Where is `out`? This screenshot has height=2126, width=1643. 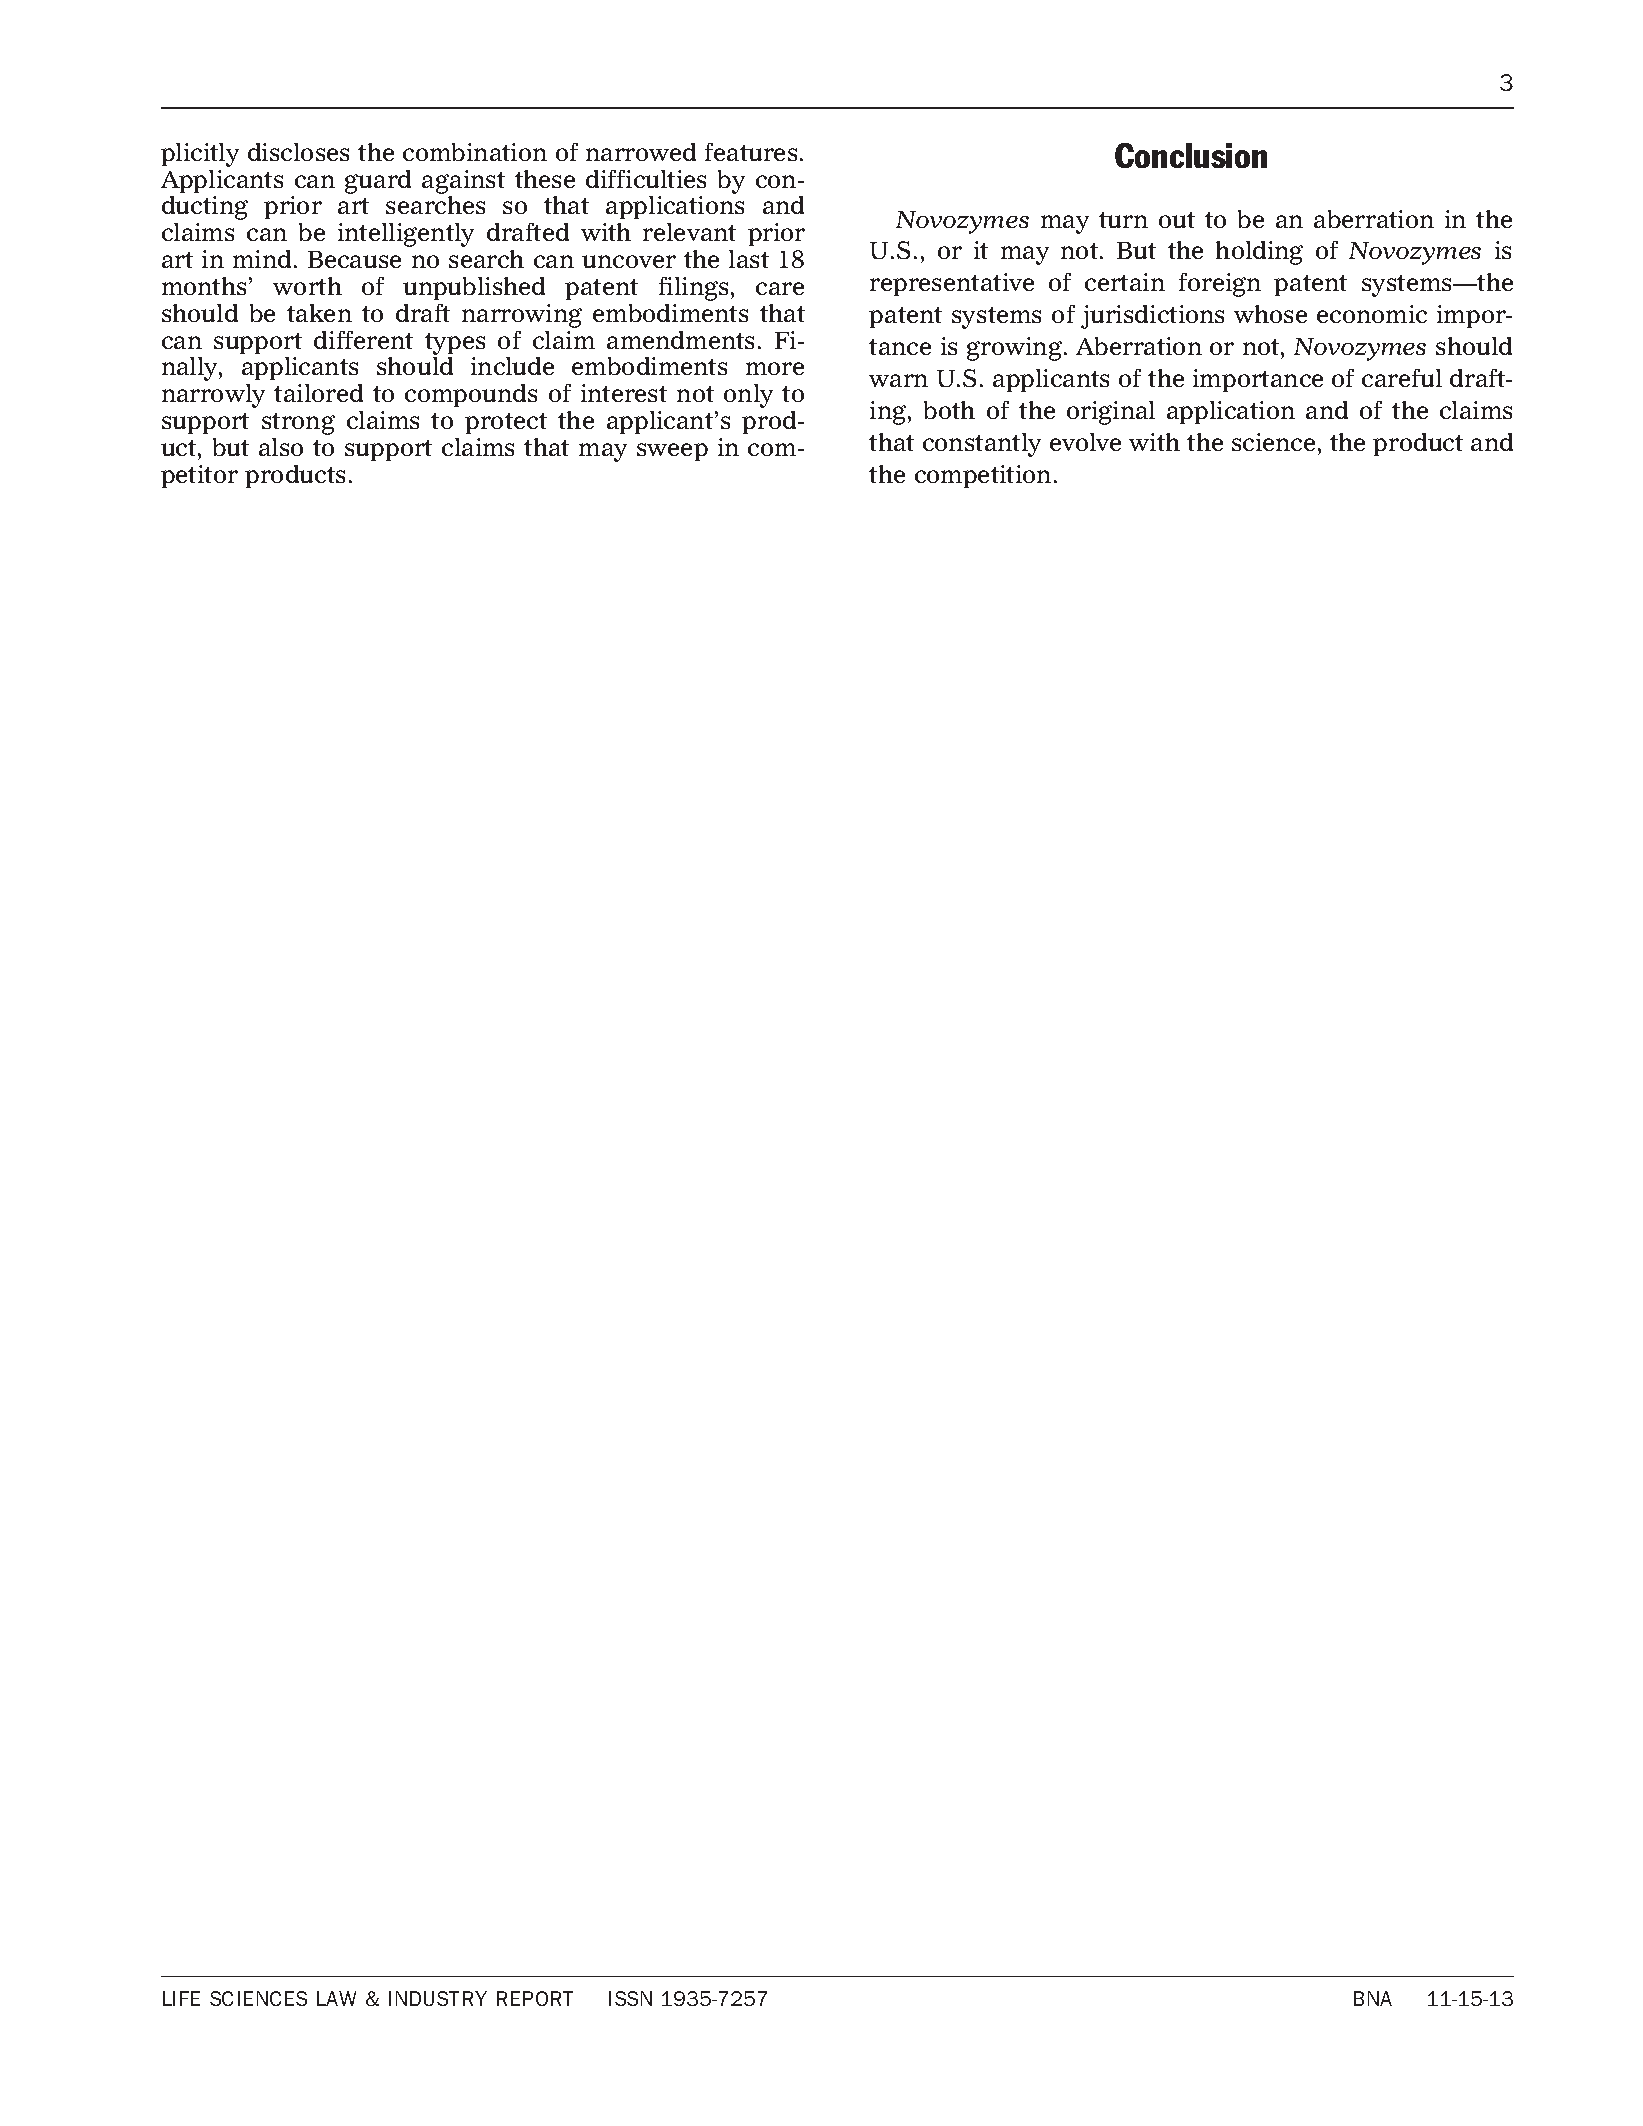
out is located at coordinates (1177, 220).
